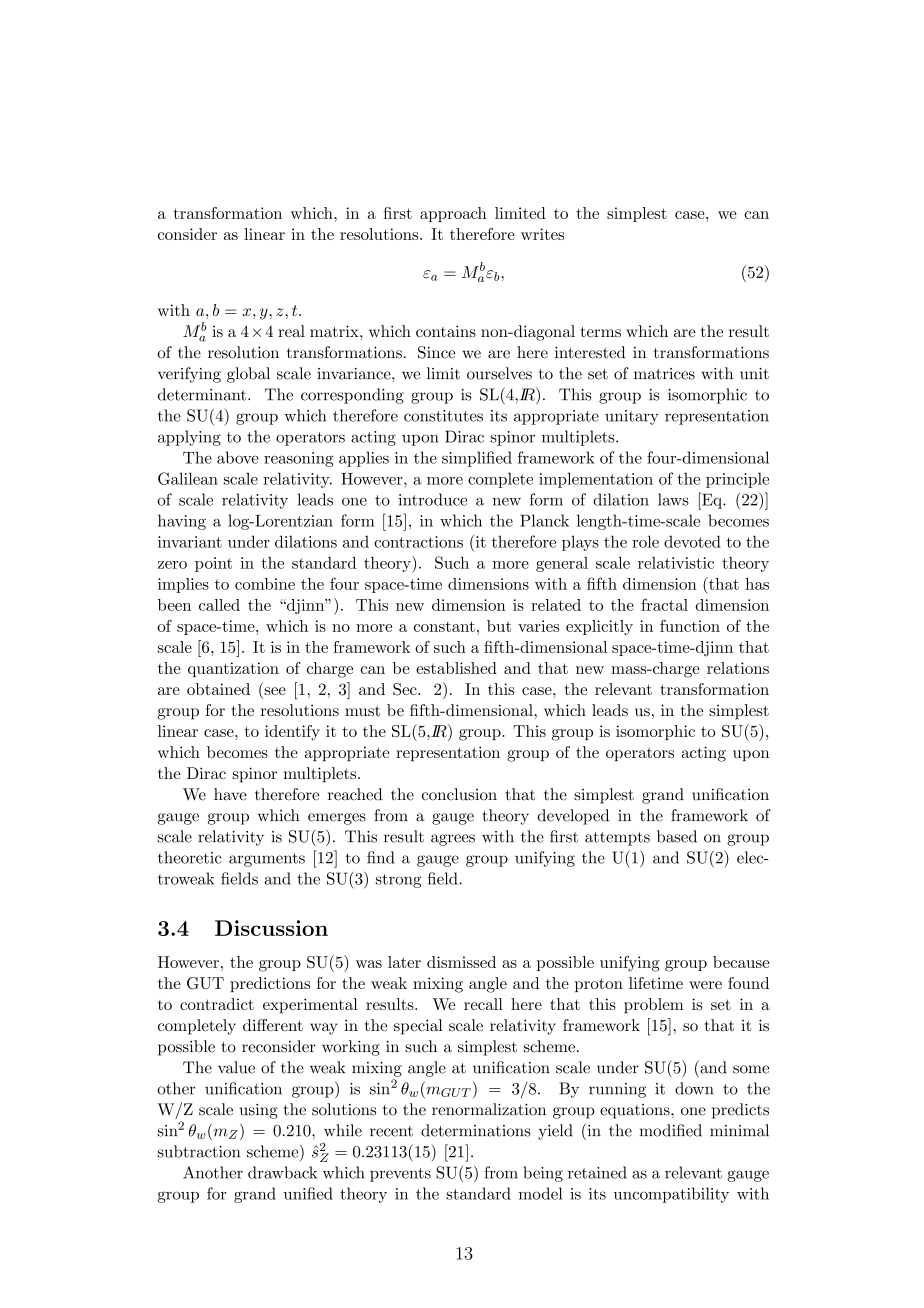  What do you see at coordinates (282, 1172) in the page?
I see `drawback` at bounding box center [282, 1172].
